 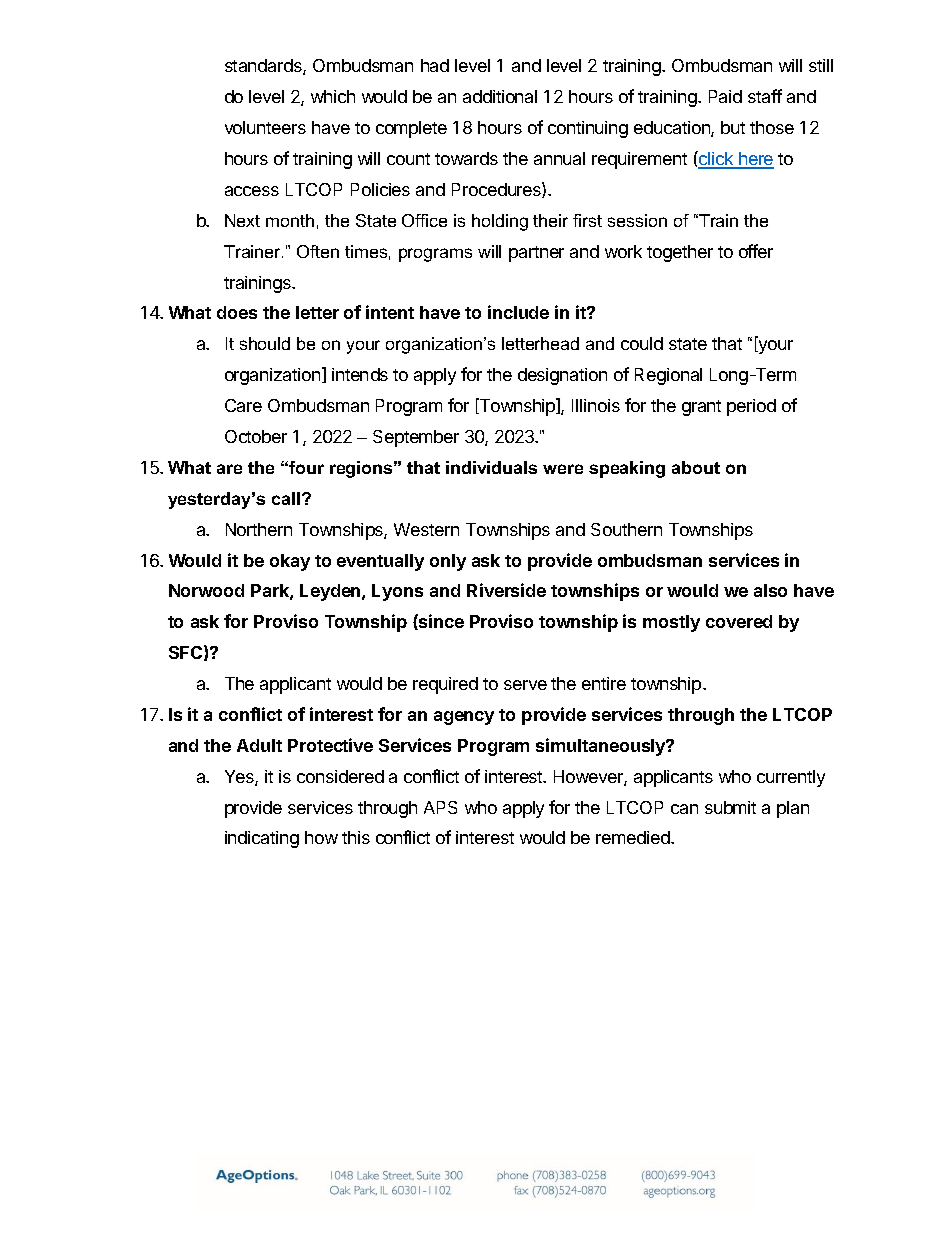 I want to click on indicating, so click(x=262, y=839).
